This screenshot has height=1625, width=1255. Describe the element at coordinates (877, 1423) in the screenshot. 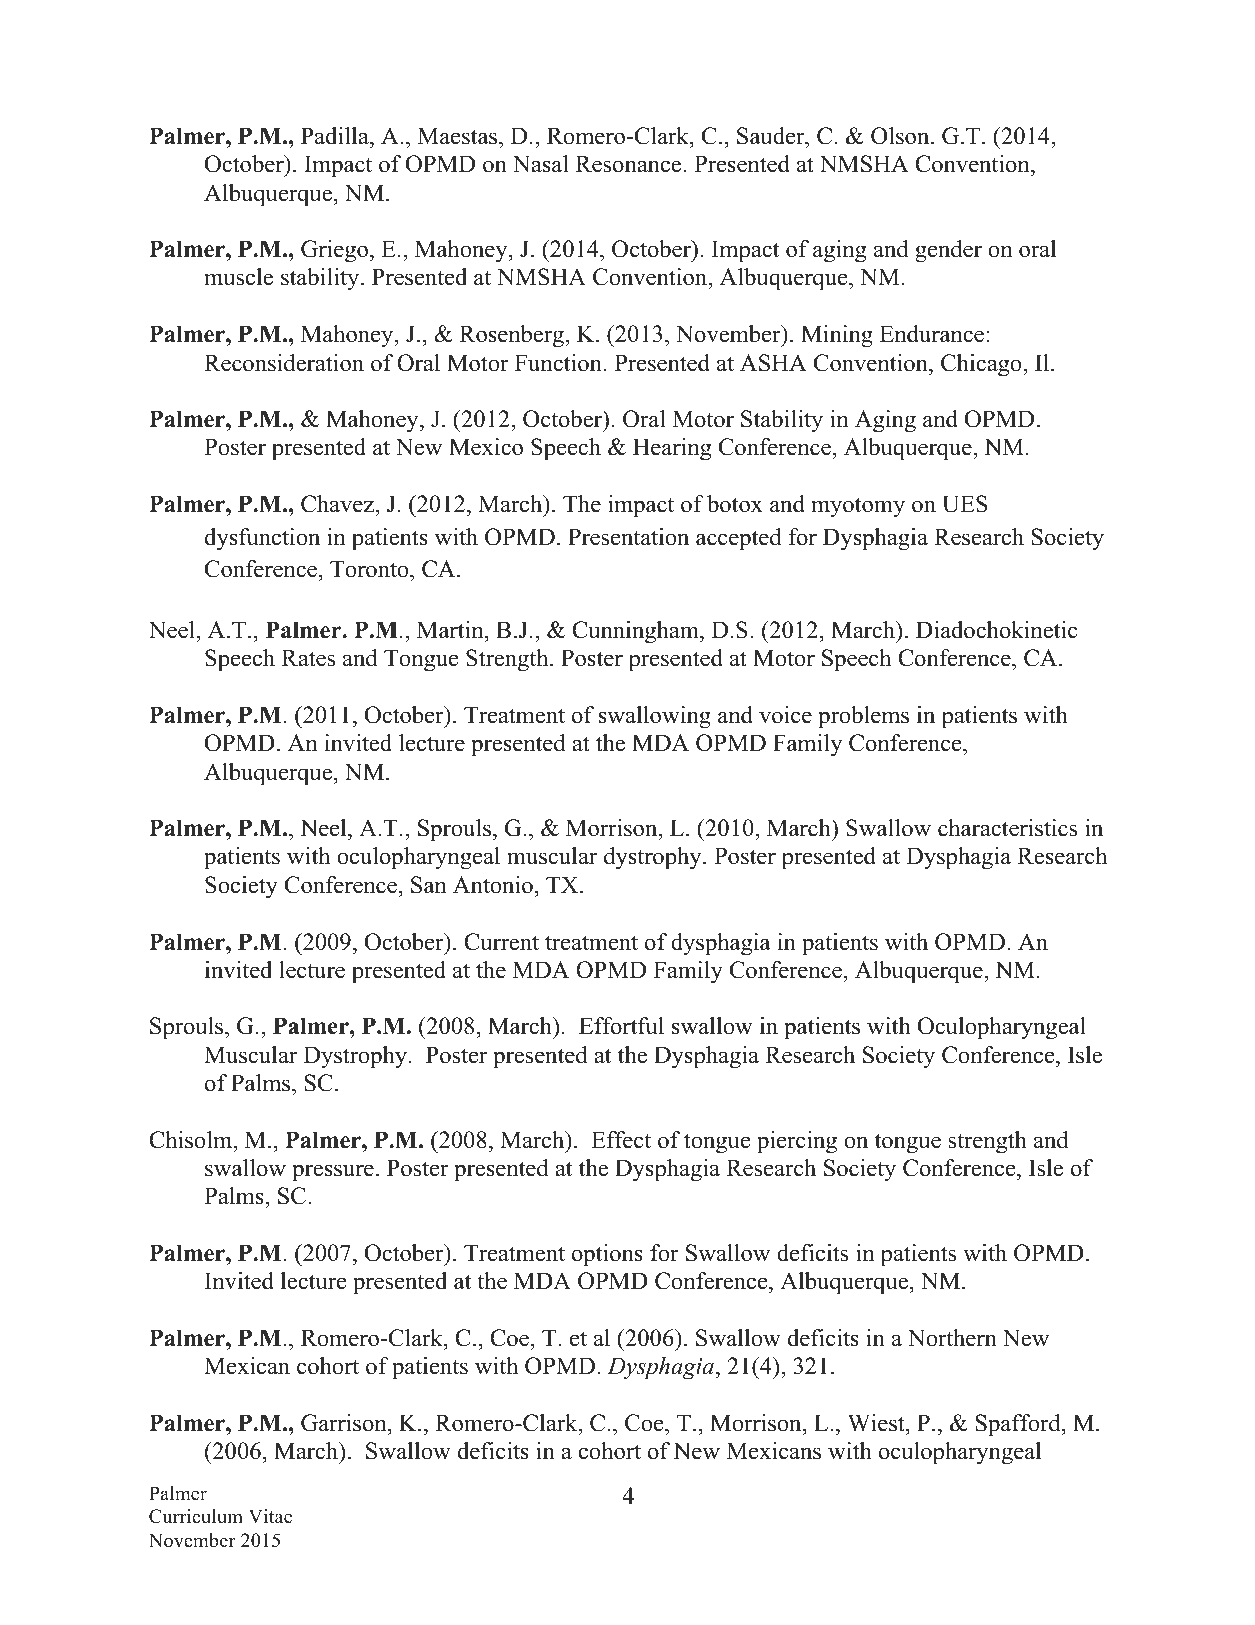

I see `Wiest` at that location.
